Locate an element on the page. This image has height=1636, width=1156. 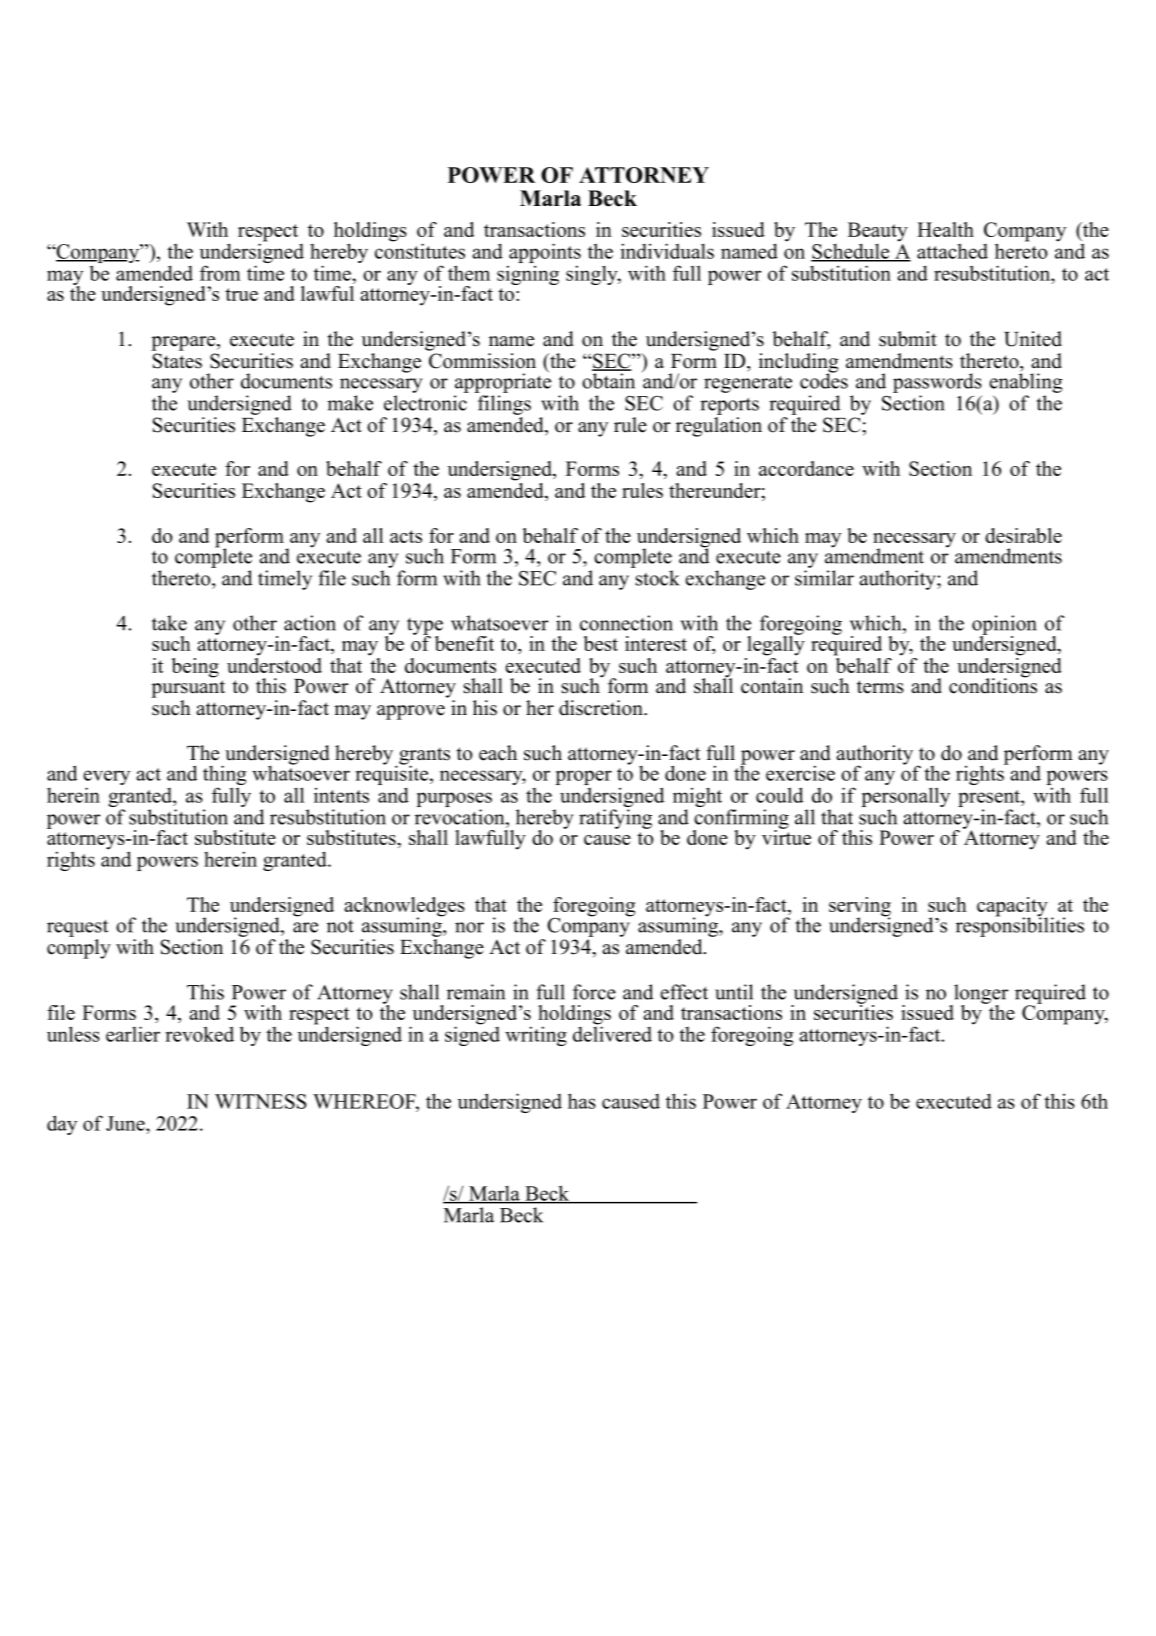
serving is located at coordinates (860, 908).
